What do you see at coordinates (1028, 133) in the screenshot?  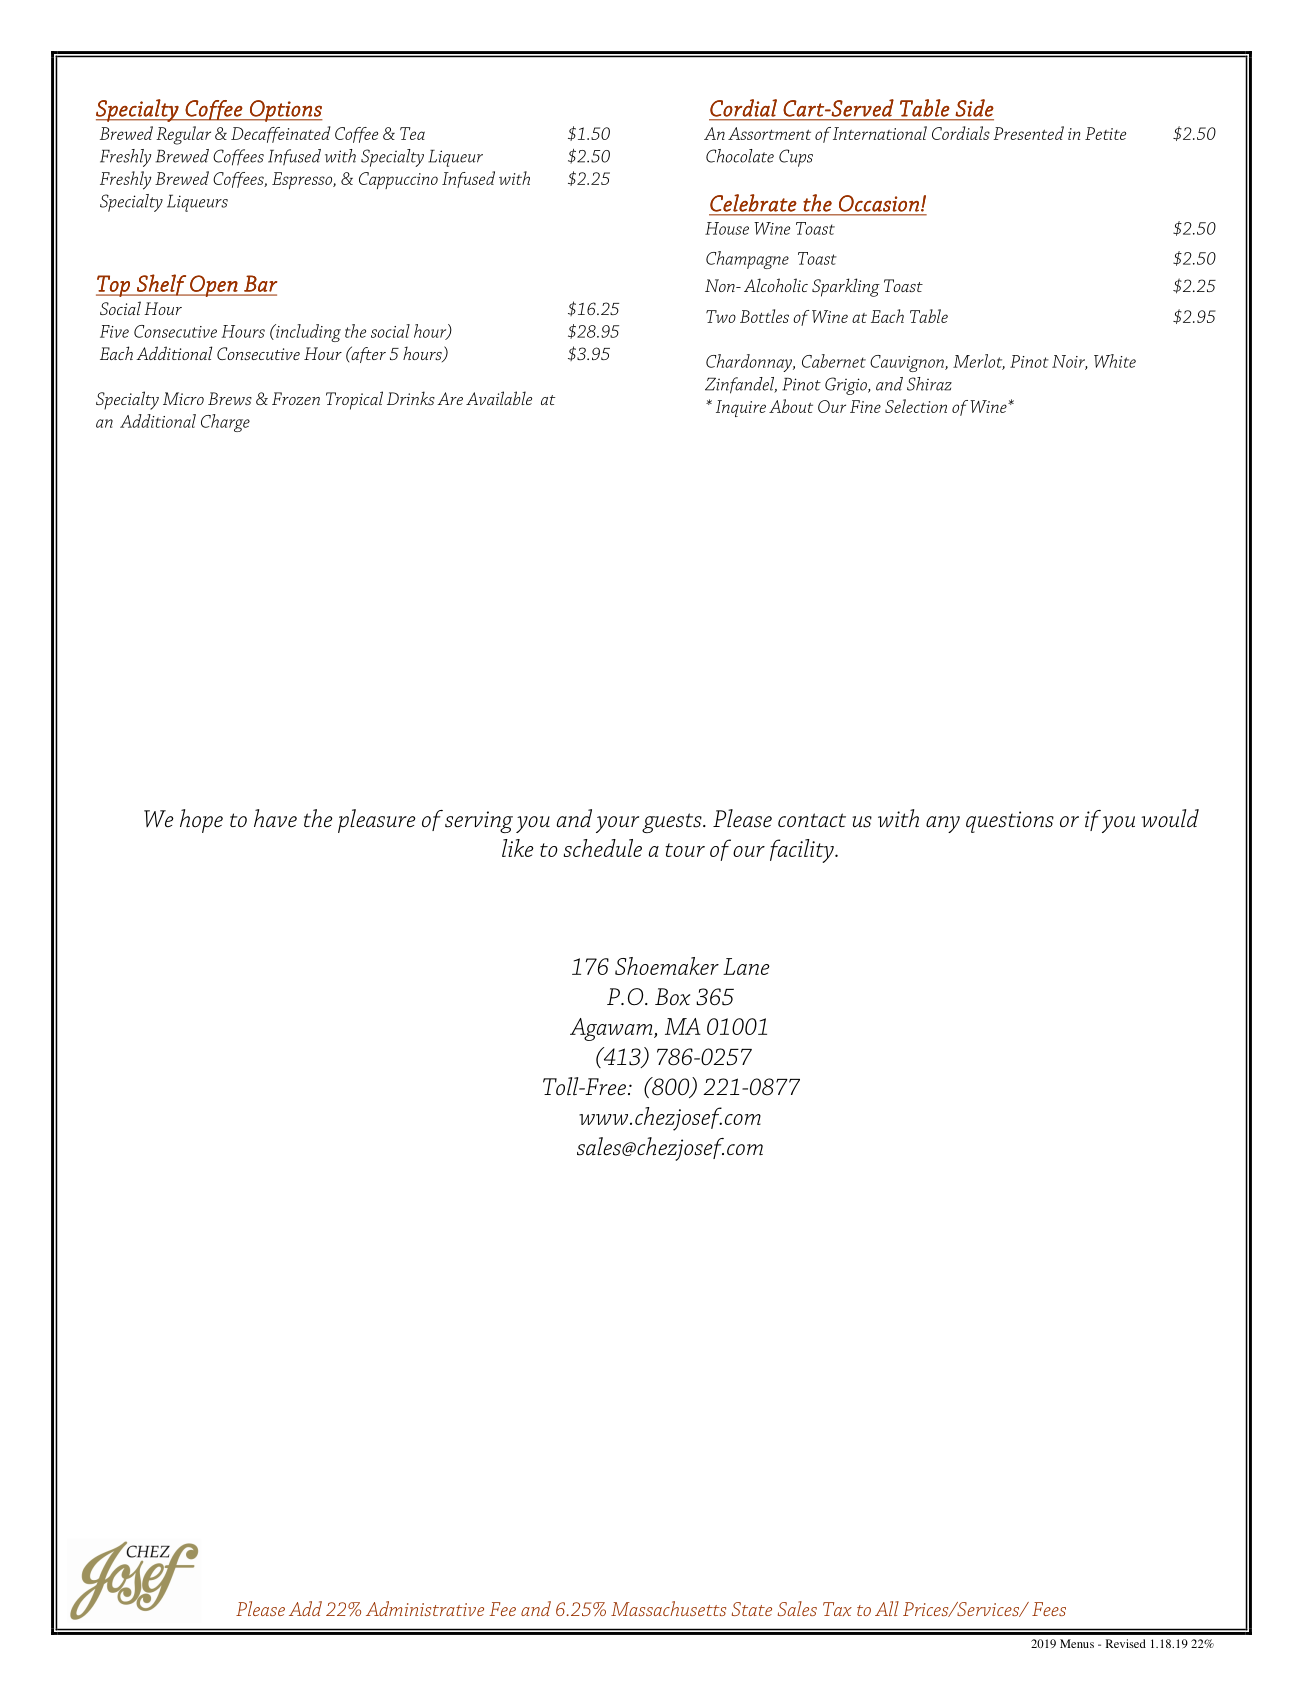 I see `Presented` at bounding box center [1028, 133].
